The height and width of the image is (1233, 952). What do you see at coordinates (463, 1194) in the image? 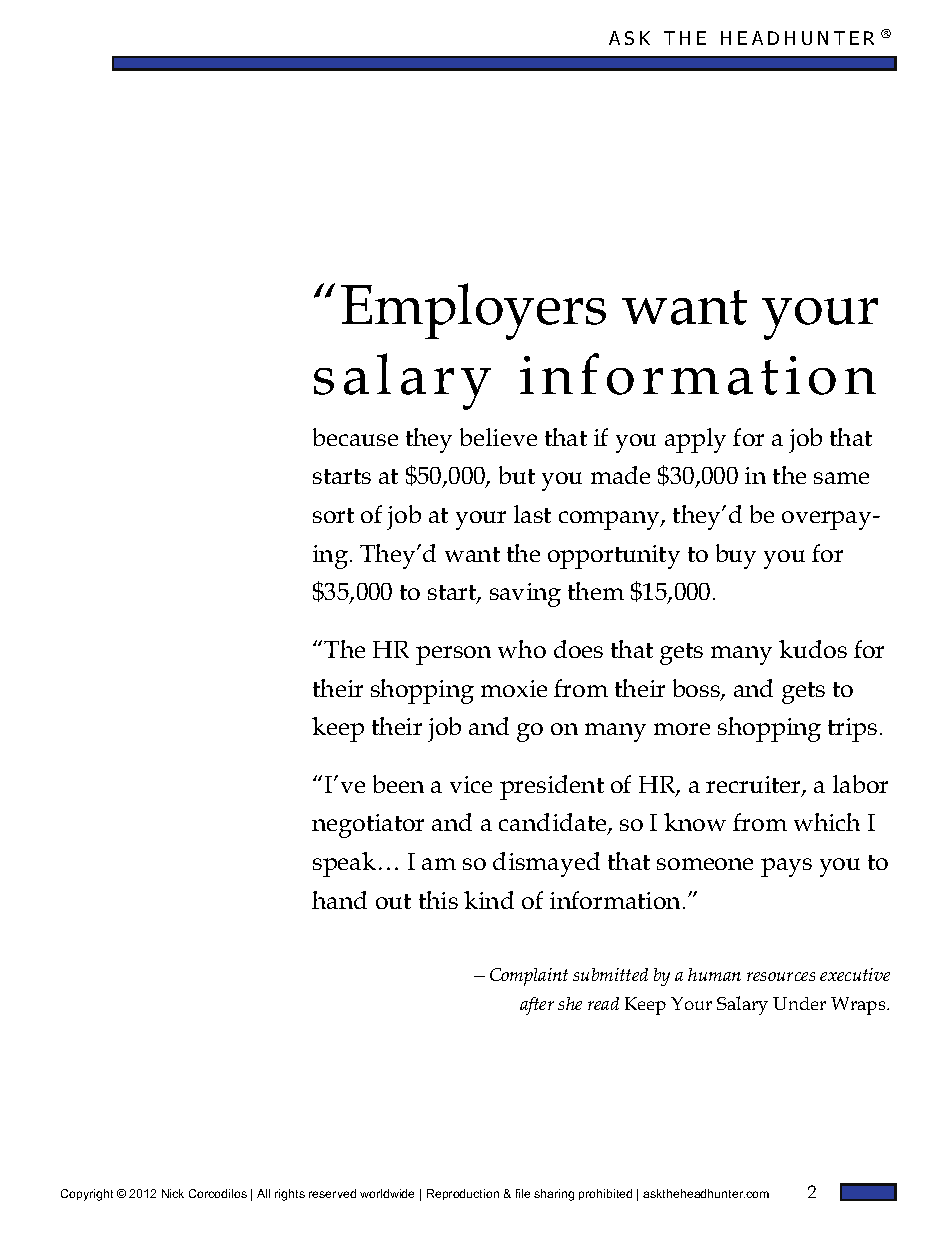
I see `Reproduction` at bounding box center [463, 1194].
